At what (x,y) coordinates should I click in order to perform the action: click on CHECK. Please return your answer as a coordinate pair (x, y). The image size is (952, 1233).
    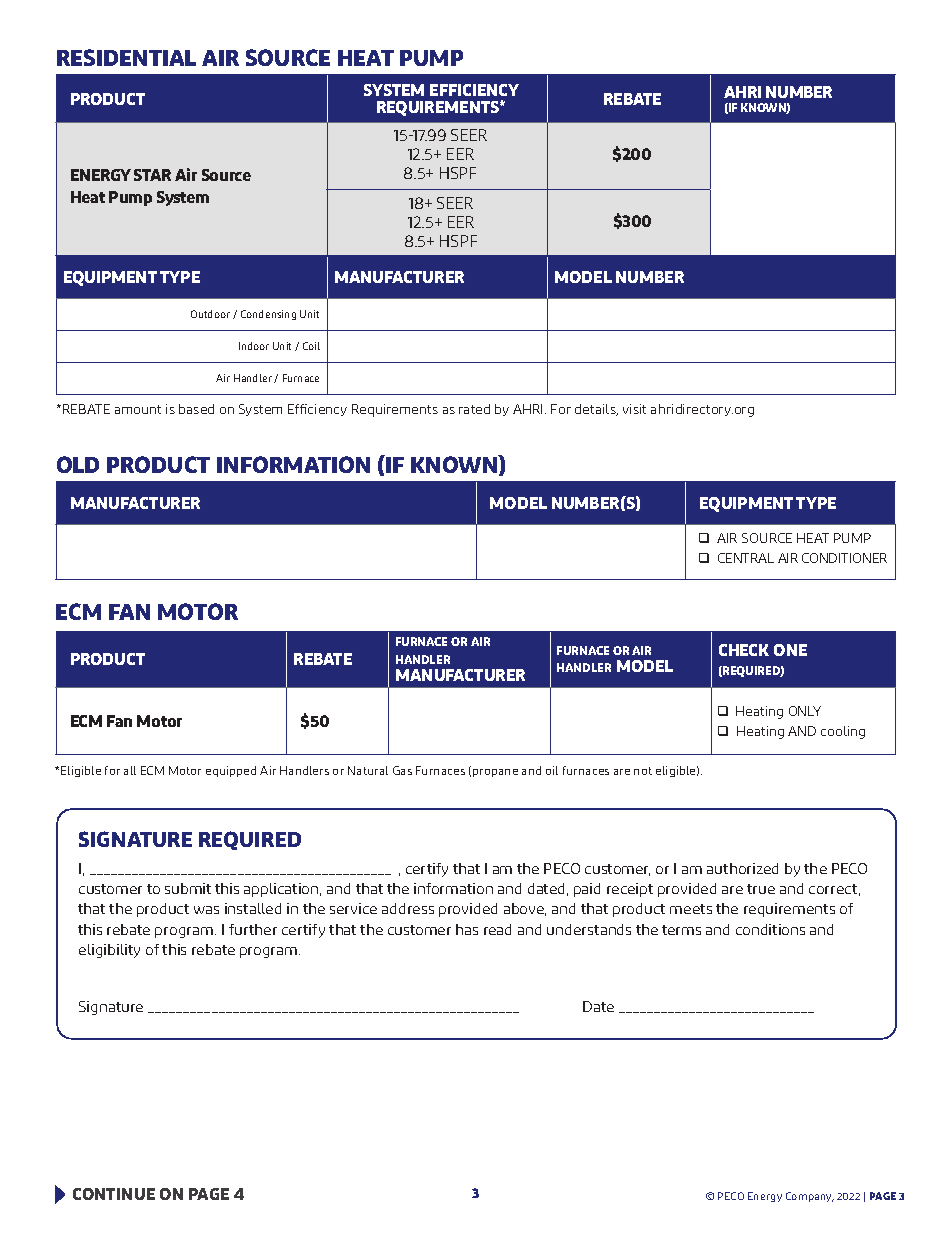
    Looking at the image, I should click on (744, 650).
